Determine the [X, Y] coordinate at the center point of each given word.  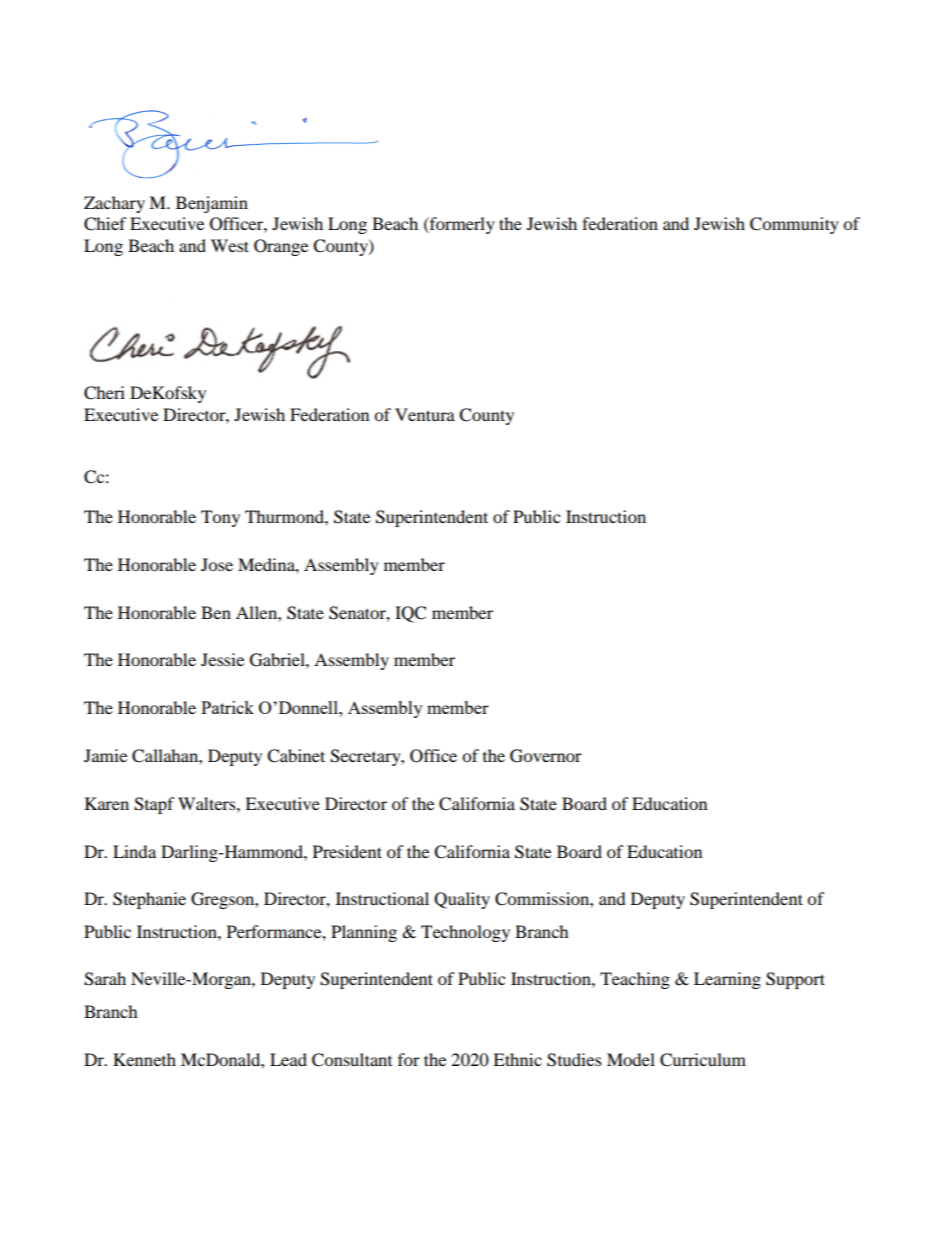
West [230, 245]
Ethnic [517, 1059]
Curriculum [703, 1060]
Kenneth [144, 1059]
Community [794, 225]
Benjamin [212, 204]
